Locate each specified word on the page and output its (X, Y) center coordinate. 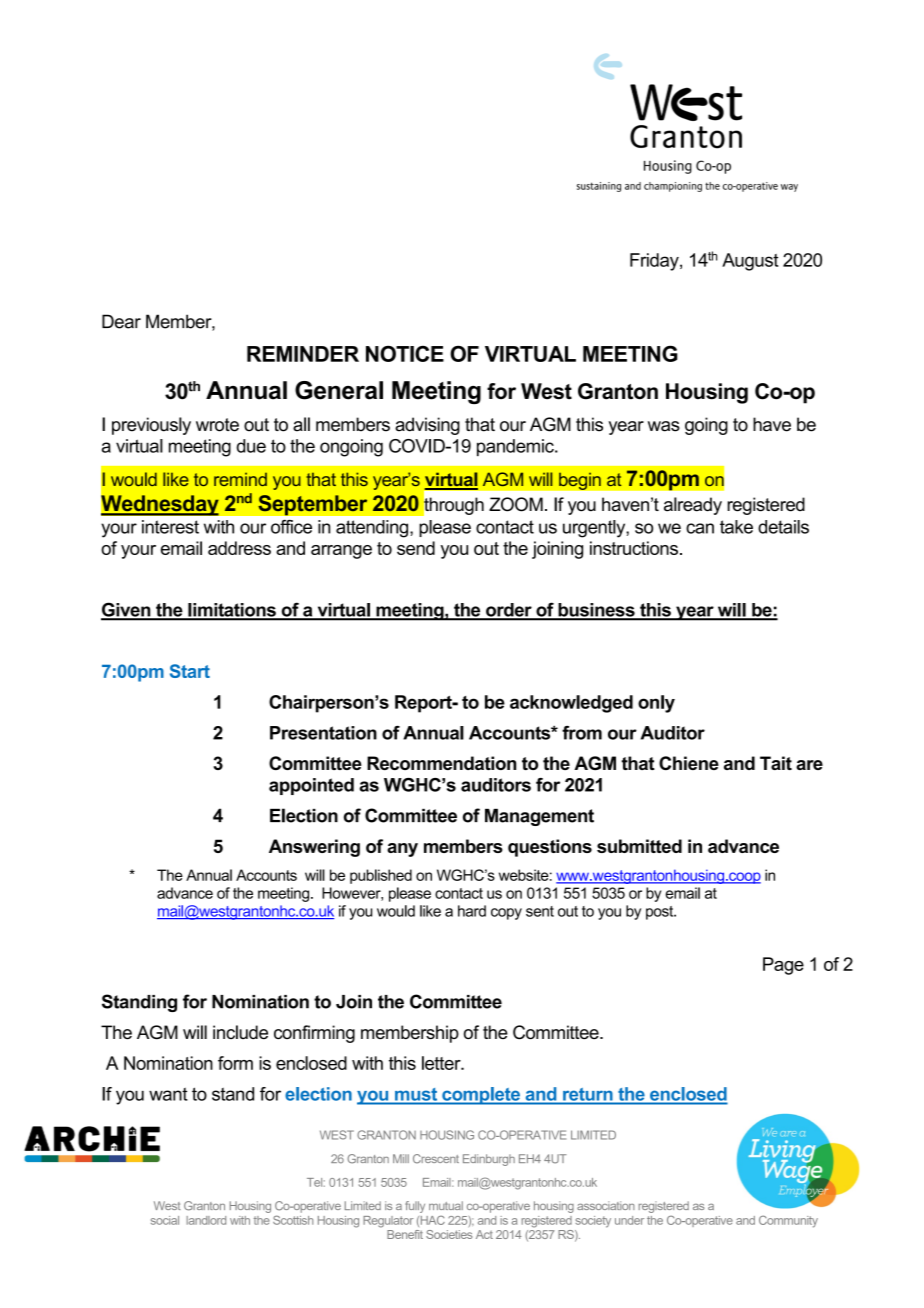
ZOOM (516, 504)
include (240, 1032)
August (750, 262)
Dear (121, 321)
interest (170, 527)
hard (472, 911)
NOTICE (405, 353)
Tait (776, 763)
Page (783, 966)
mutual (446, 1205)
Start (190, 671)
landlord (206, 1220)
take (736, 527)
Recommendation (441, 763)
